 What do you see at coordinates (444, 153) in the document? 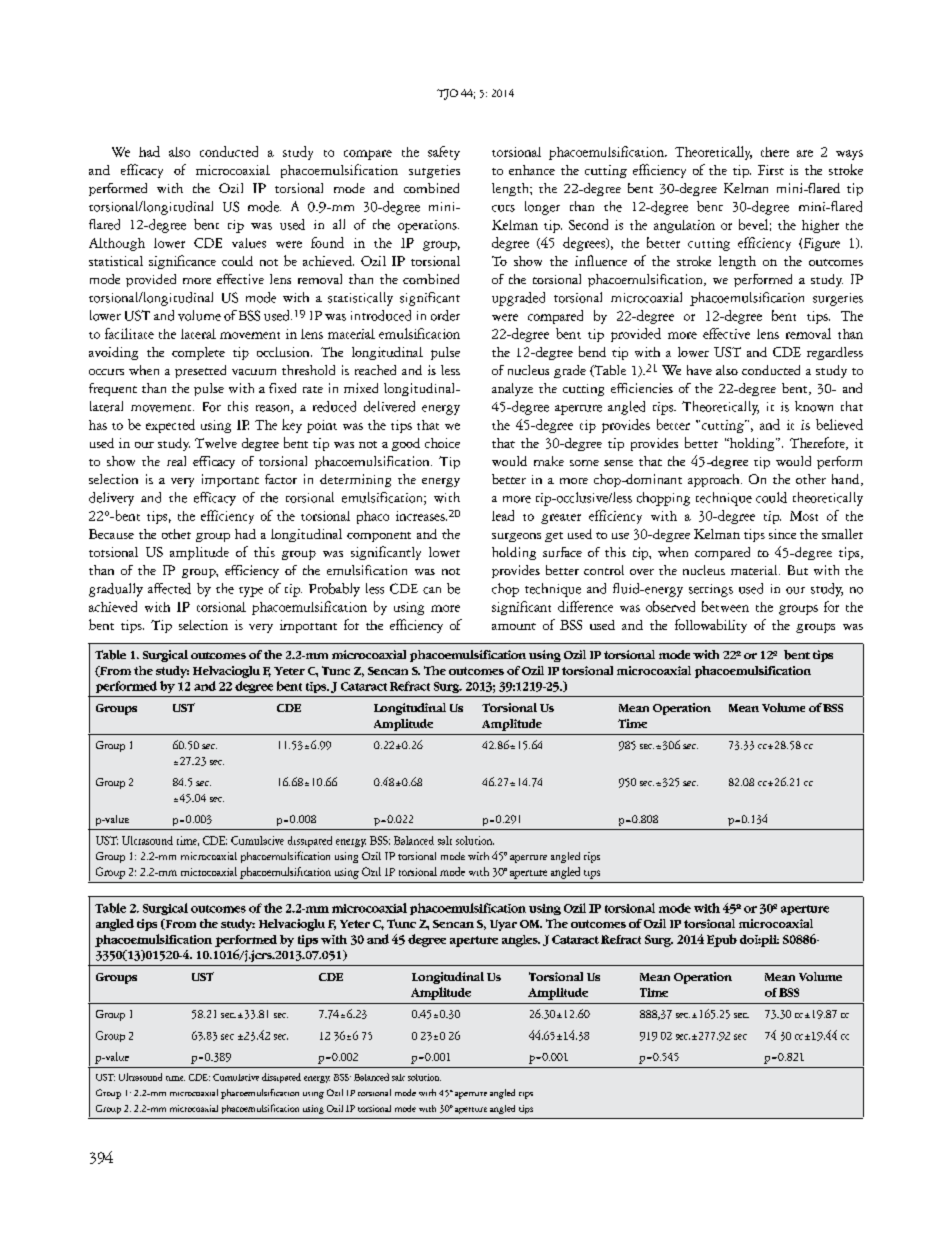
I see `safety` at bounding box center [444, 153].
